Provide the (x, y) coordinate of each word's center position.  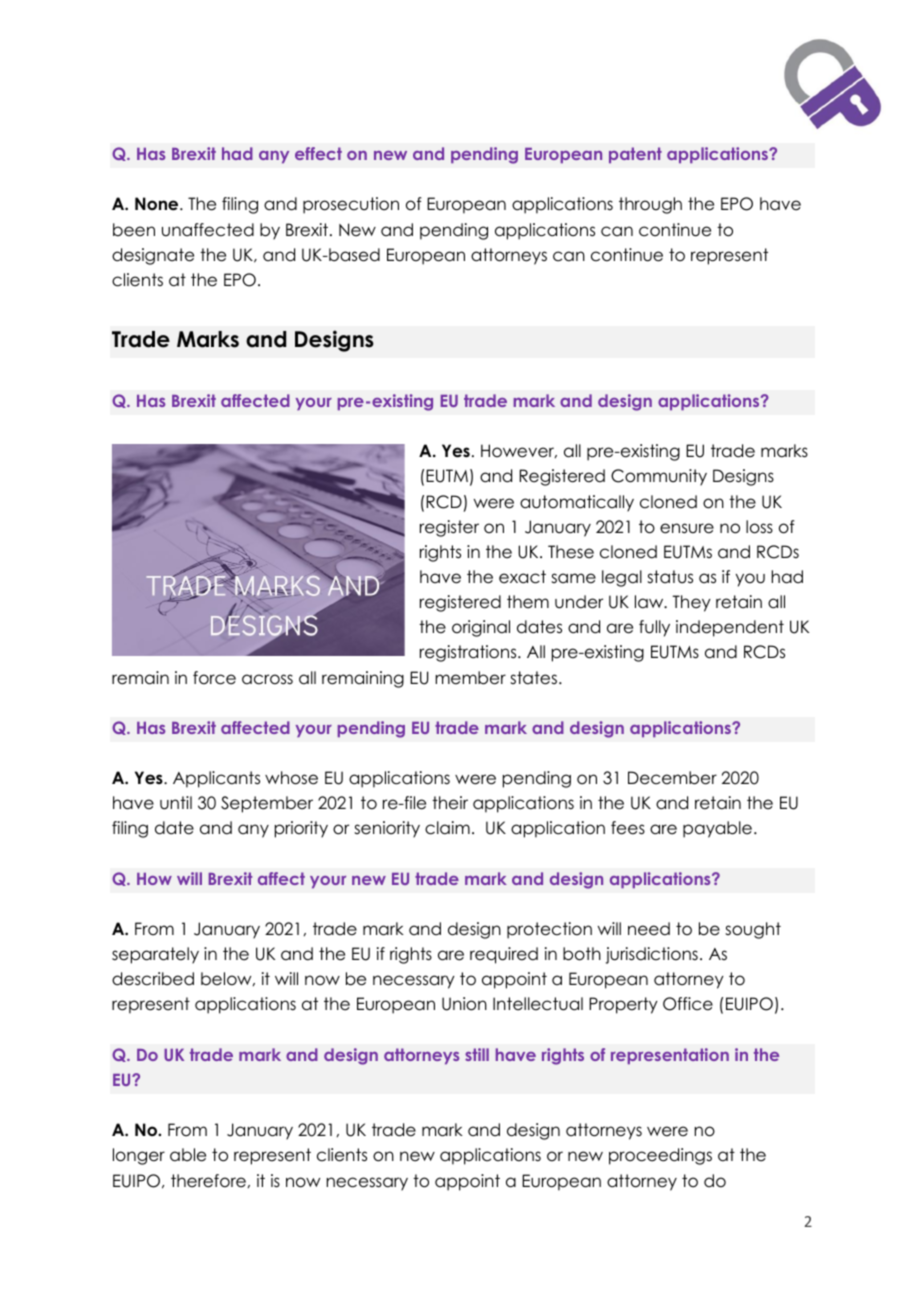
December (672, 778)
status (670, 577)
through (650, 205)
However (519, 451)
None (158, 204)
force (214, 678)
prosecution (351, 205)
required (504, 955)
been (134, 230)
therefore (208, 1181)
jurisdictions (651, 955)
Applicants (216, 779)
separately (155, 955)
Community (659, 477)
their (450, 803)
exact (522, 577)
